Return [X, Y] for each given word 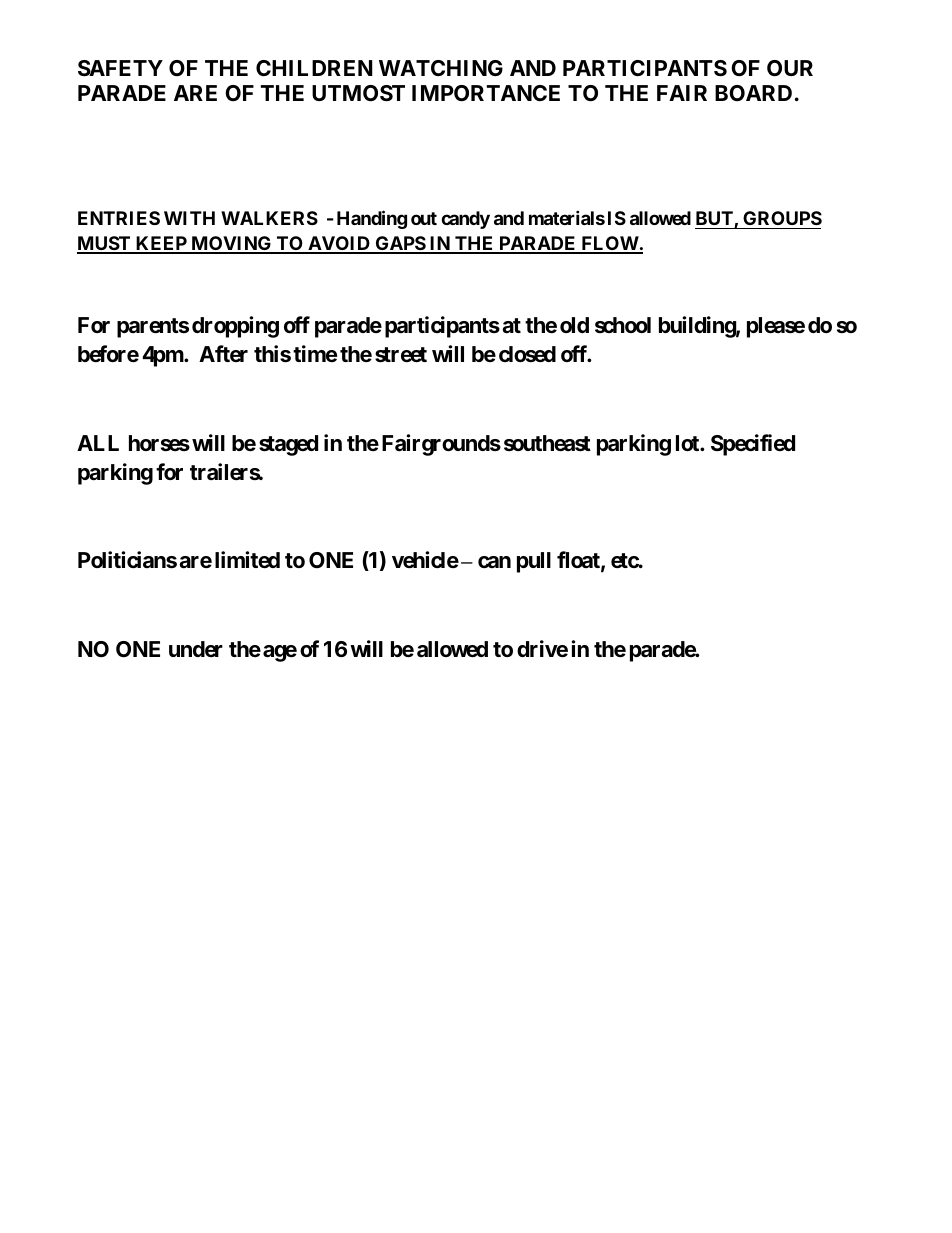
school [623, 325]
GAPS [400, 244]
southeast [547, 443]
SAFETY [120, 68]
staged [288, 445]
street [401, 355]
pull [534, 562]
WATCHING [441, 68]
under [196, 649]
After [223, 353]
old [574, 325]
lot [688, 443]
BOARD [753, 93]
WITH [189, 218]
